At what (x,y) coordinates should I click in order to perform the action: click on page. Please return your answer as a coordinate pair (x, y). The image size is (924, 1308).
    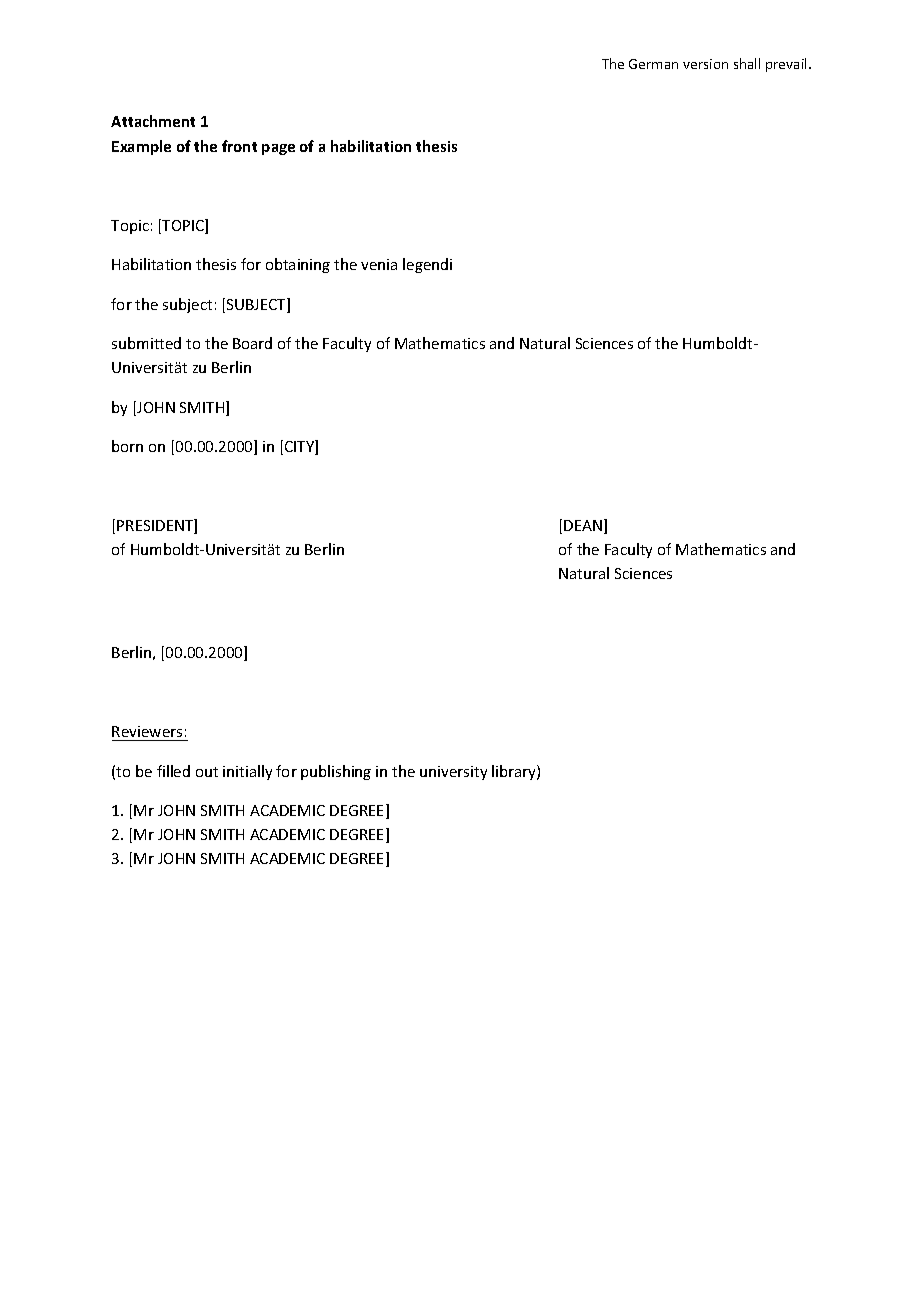
    Looking at the image, I should click on (278, 149).
